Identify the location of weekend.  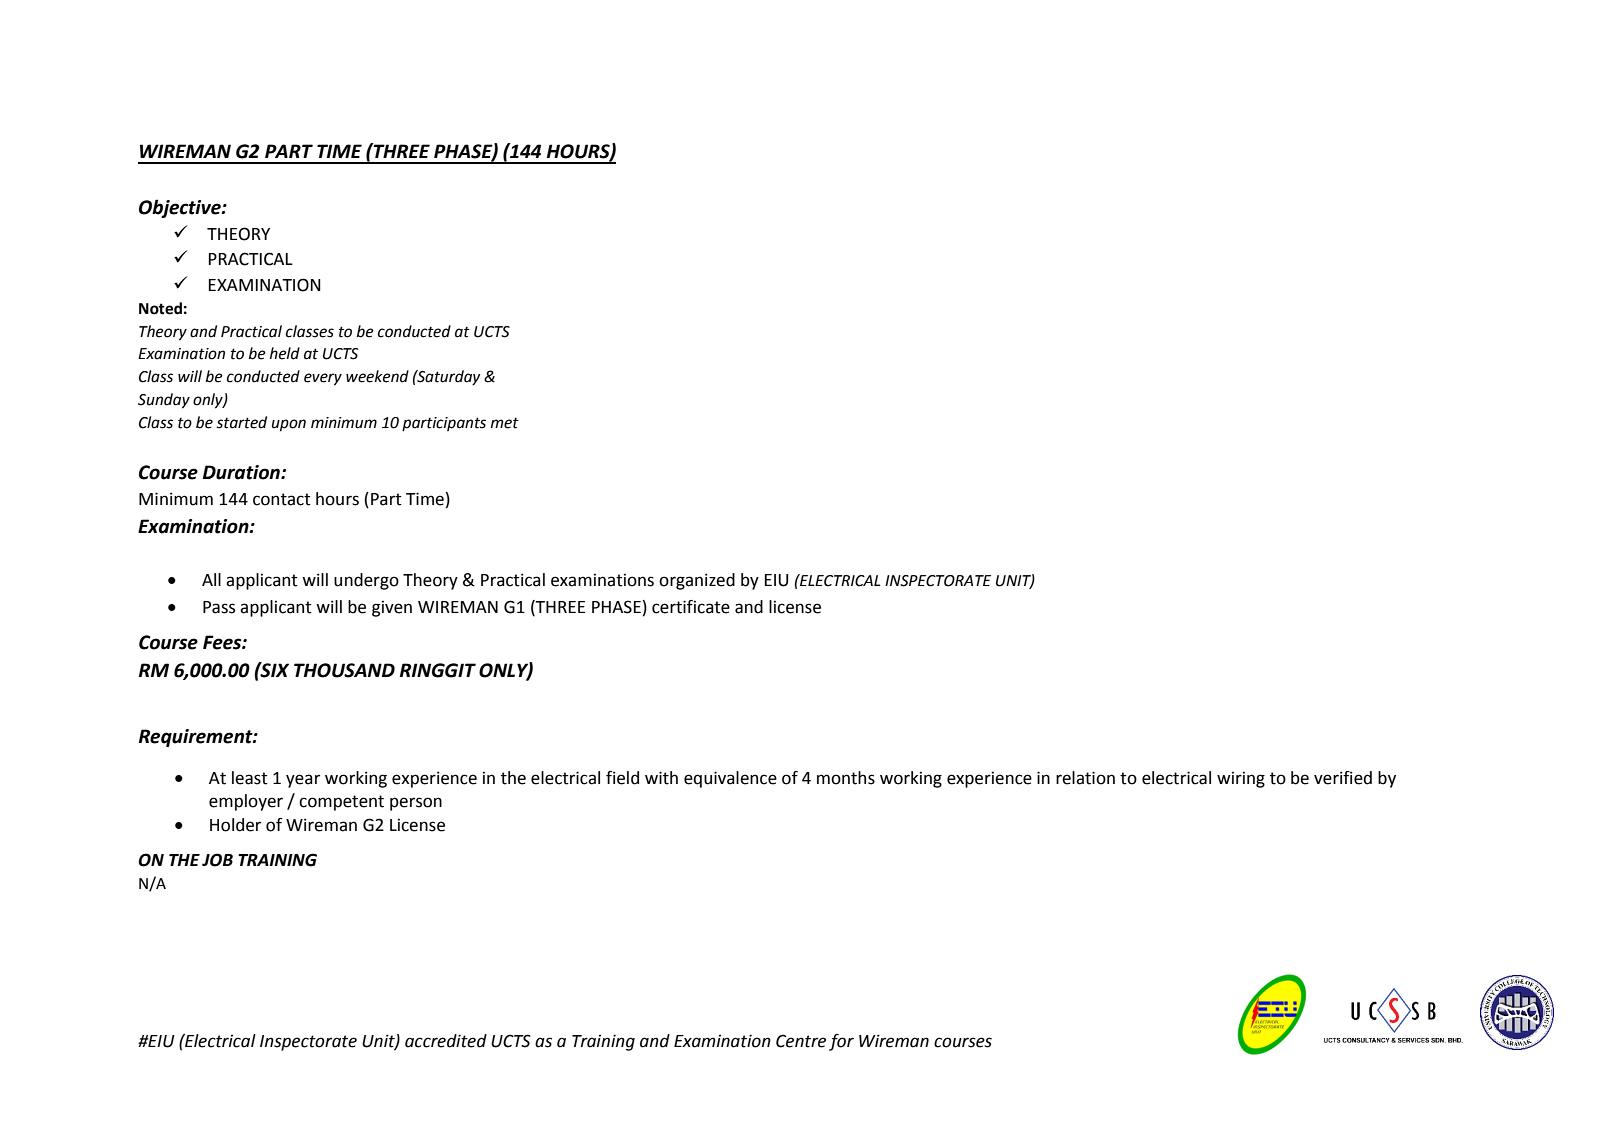
(377, 376).
